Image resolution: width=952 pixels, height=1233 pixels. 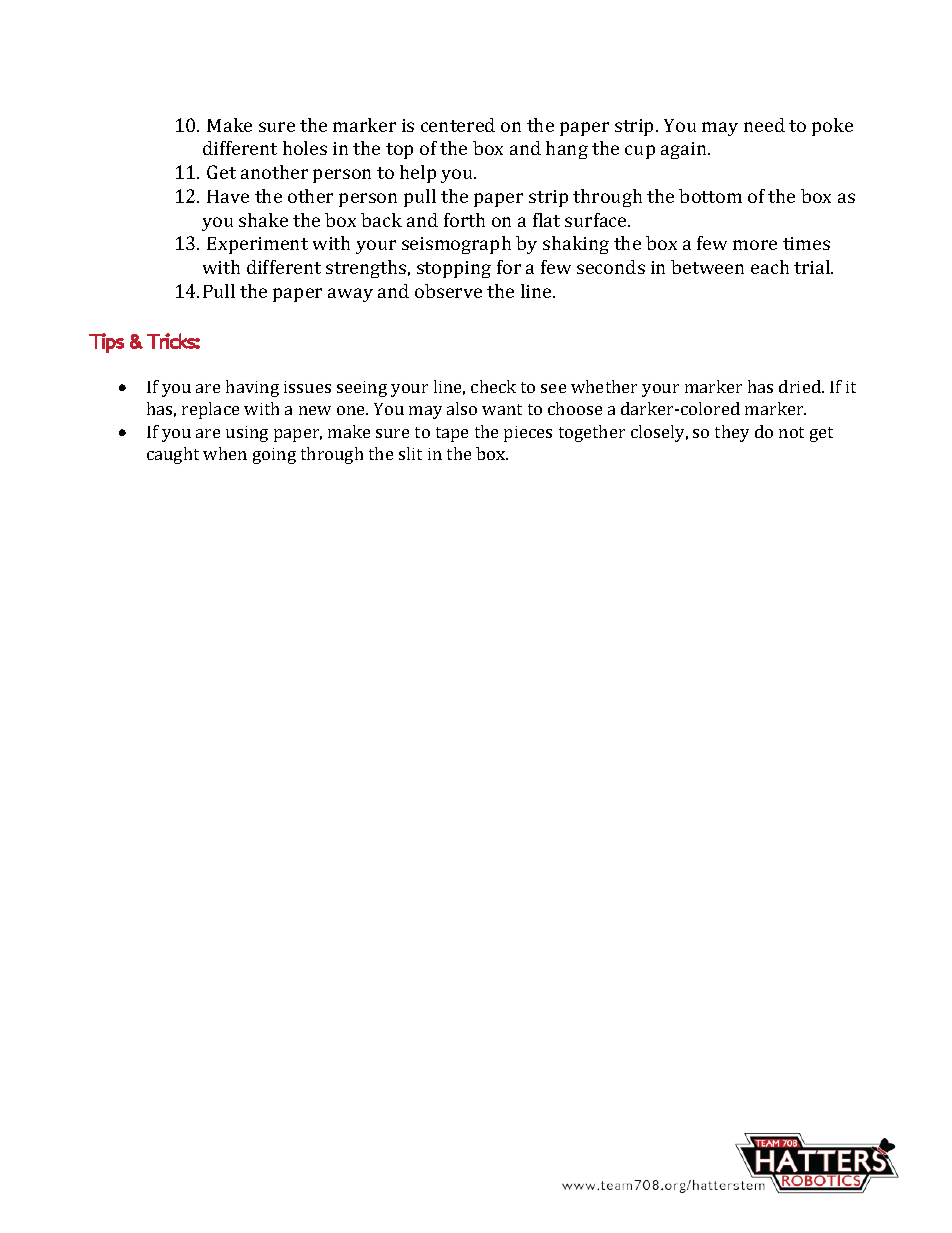 I want to click on holes, so click(x=305, y=148).
